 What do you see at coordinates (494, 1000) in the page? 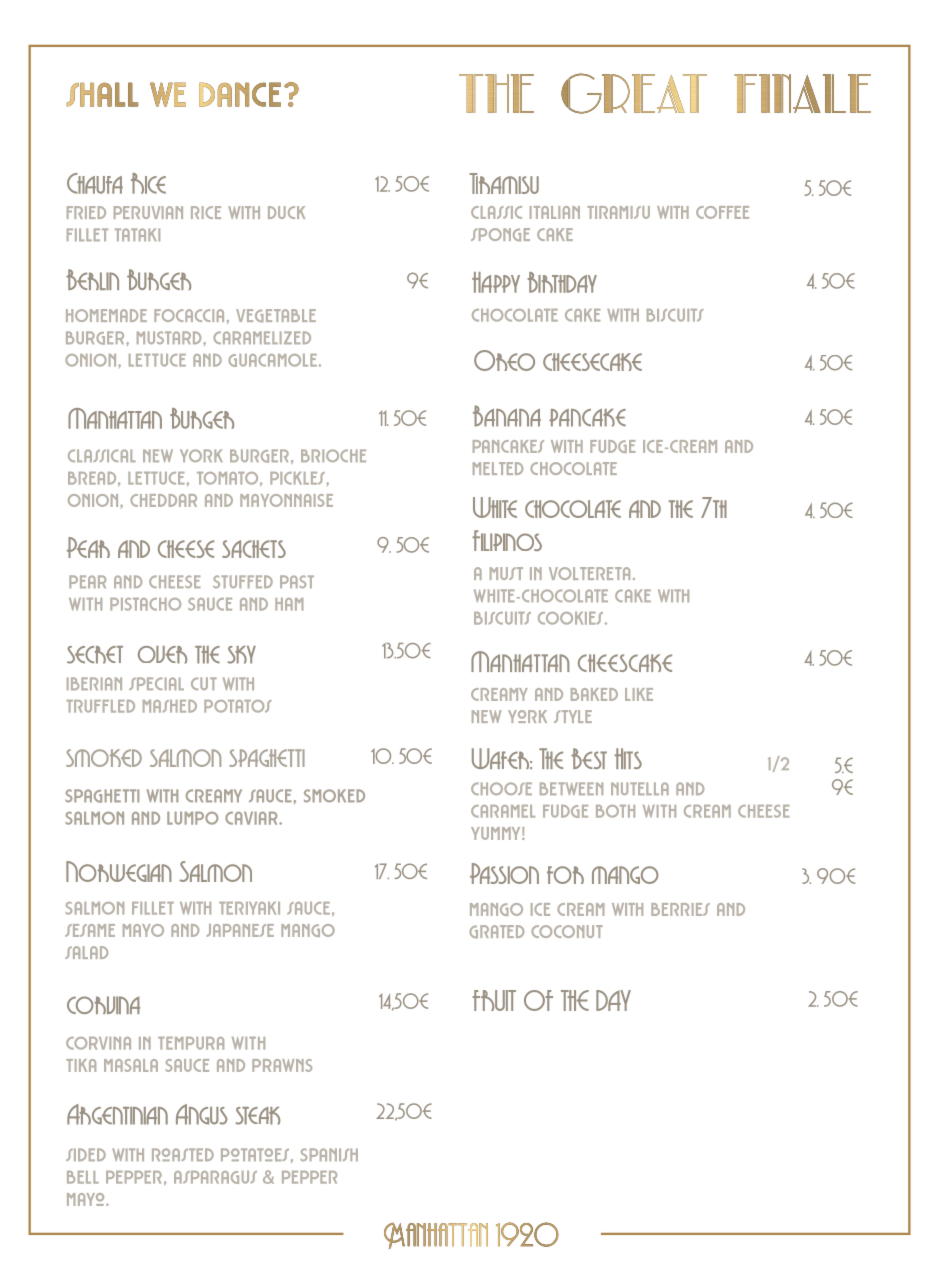
I see `FRUIT` at bounding box center [494, 1000].
